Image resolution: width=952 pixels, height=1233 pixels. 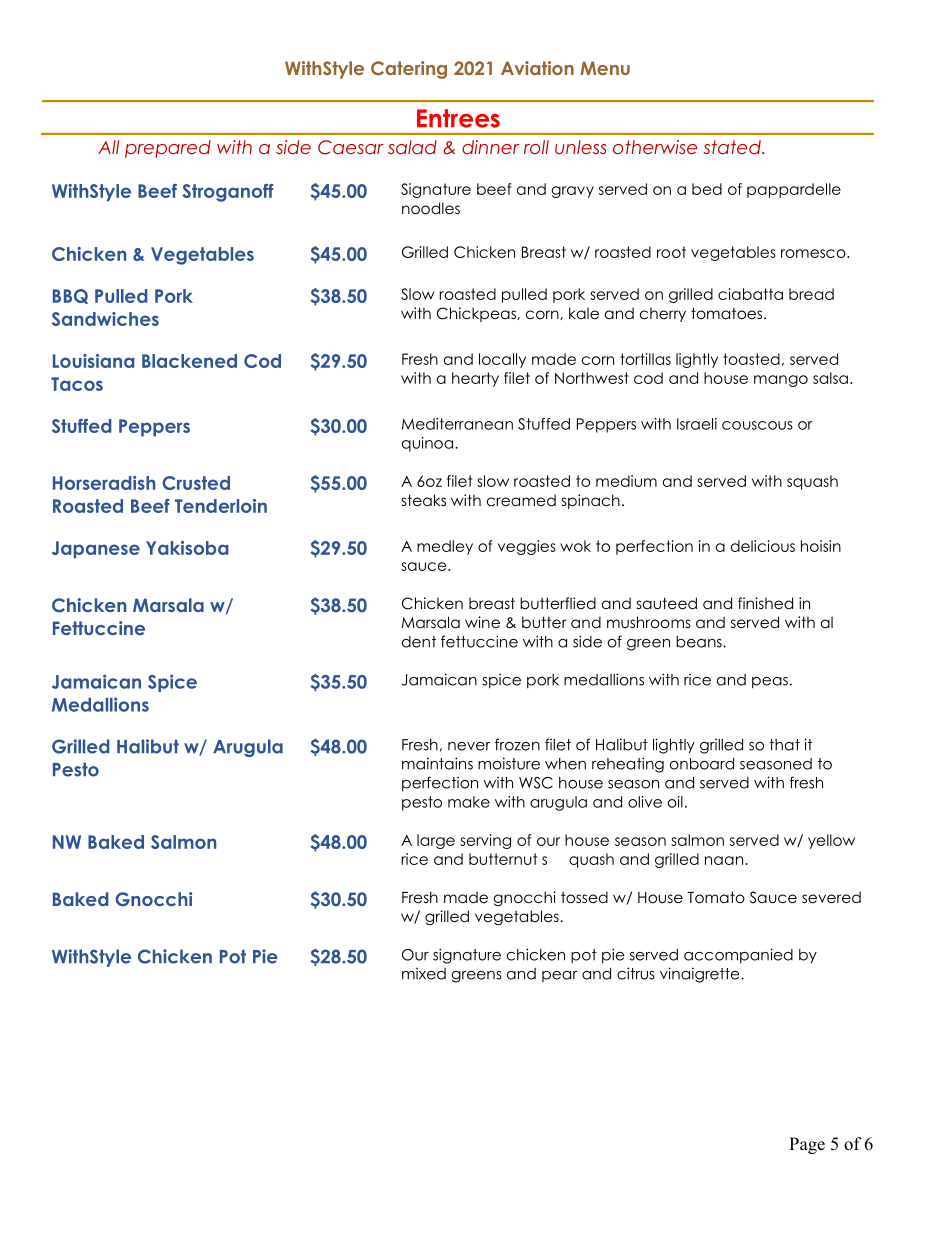 What do you see at coordinates (765, 603) in the screenshot?
I see `finished` at bounding box center [765, 603].
